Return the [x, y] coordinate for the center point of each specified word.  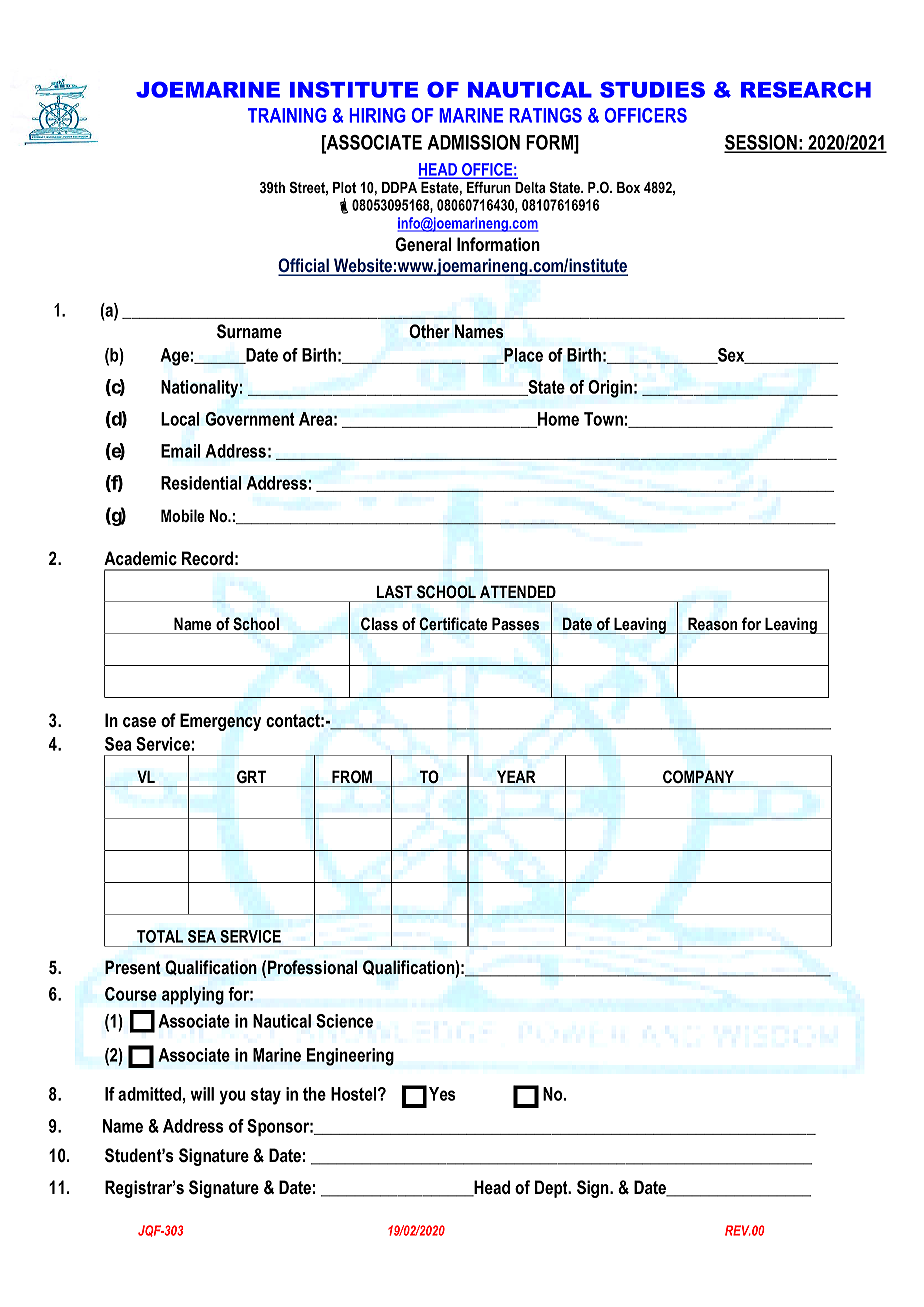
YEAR [516, 776]
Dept [552, 1189]
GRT [251, 777]
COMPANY [698, 776]
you [232, 1097]
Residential [201, 483]
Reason [712, 624]
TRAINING [287, 115]
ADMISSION [473, 142]
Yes [442, 1094]
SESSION [761, 143]
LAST [395, 592]
